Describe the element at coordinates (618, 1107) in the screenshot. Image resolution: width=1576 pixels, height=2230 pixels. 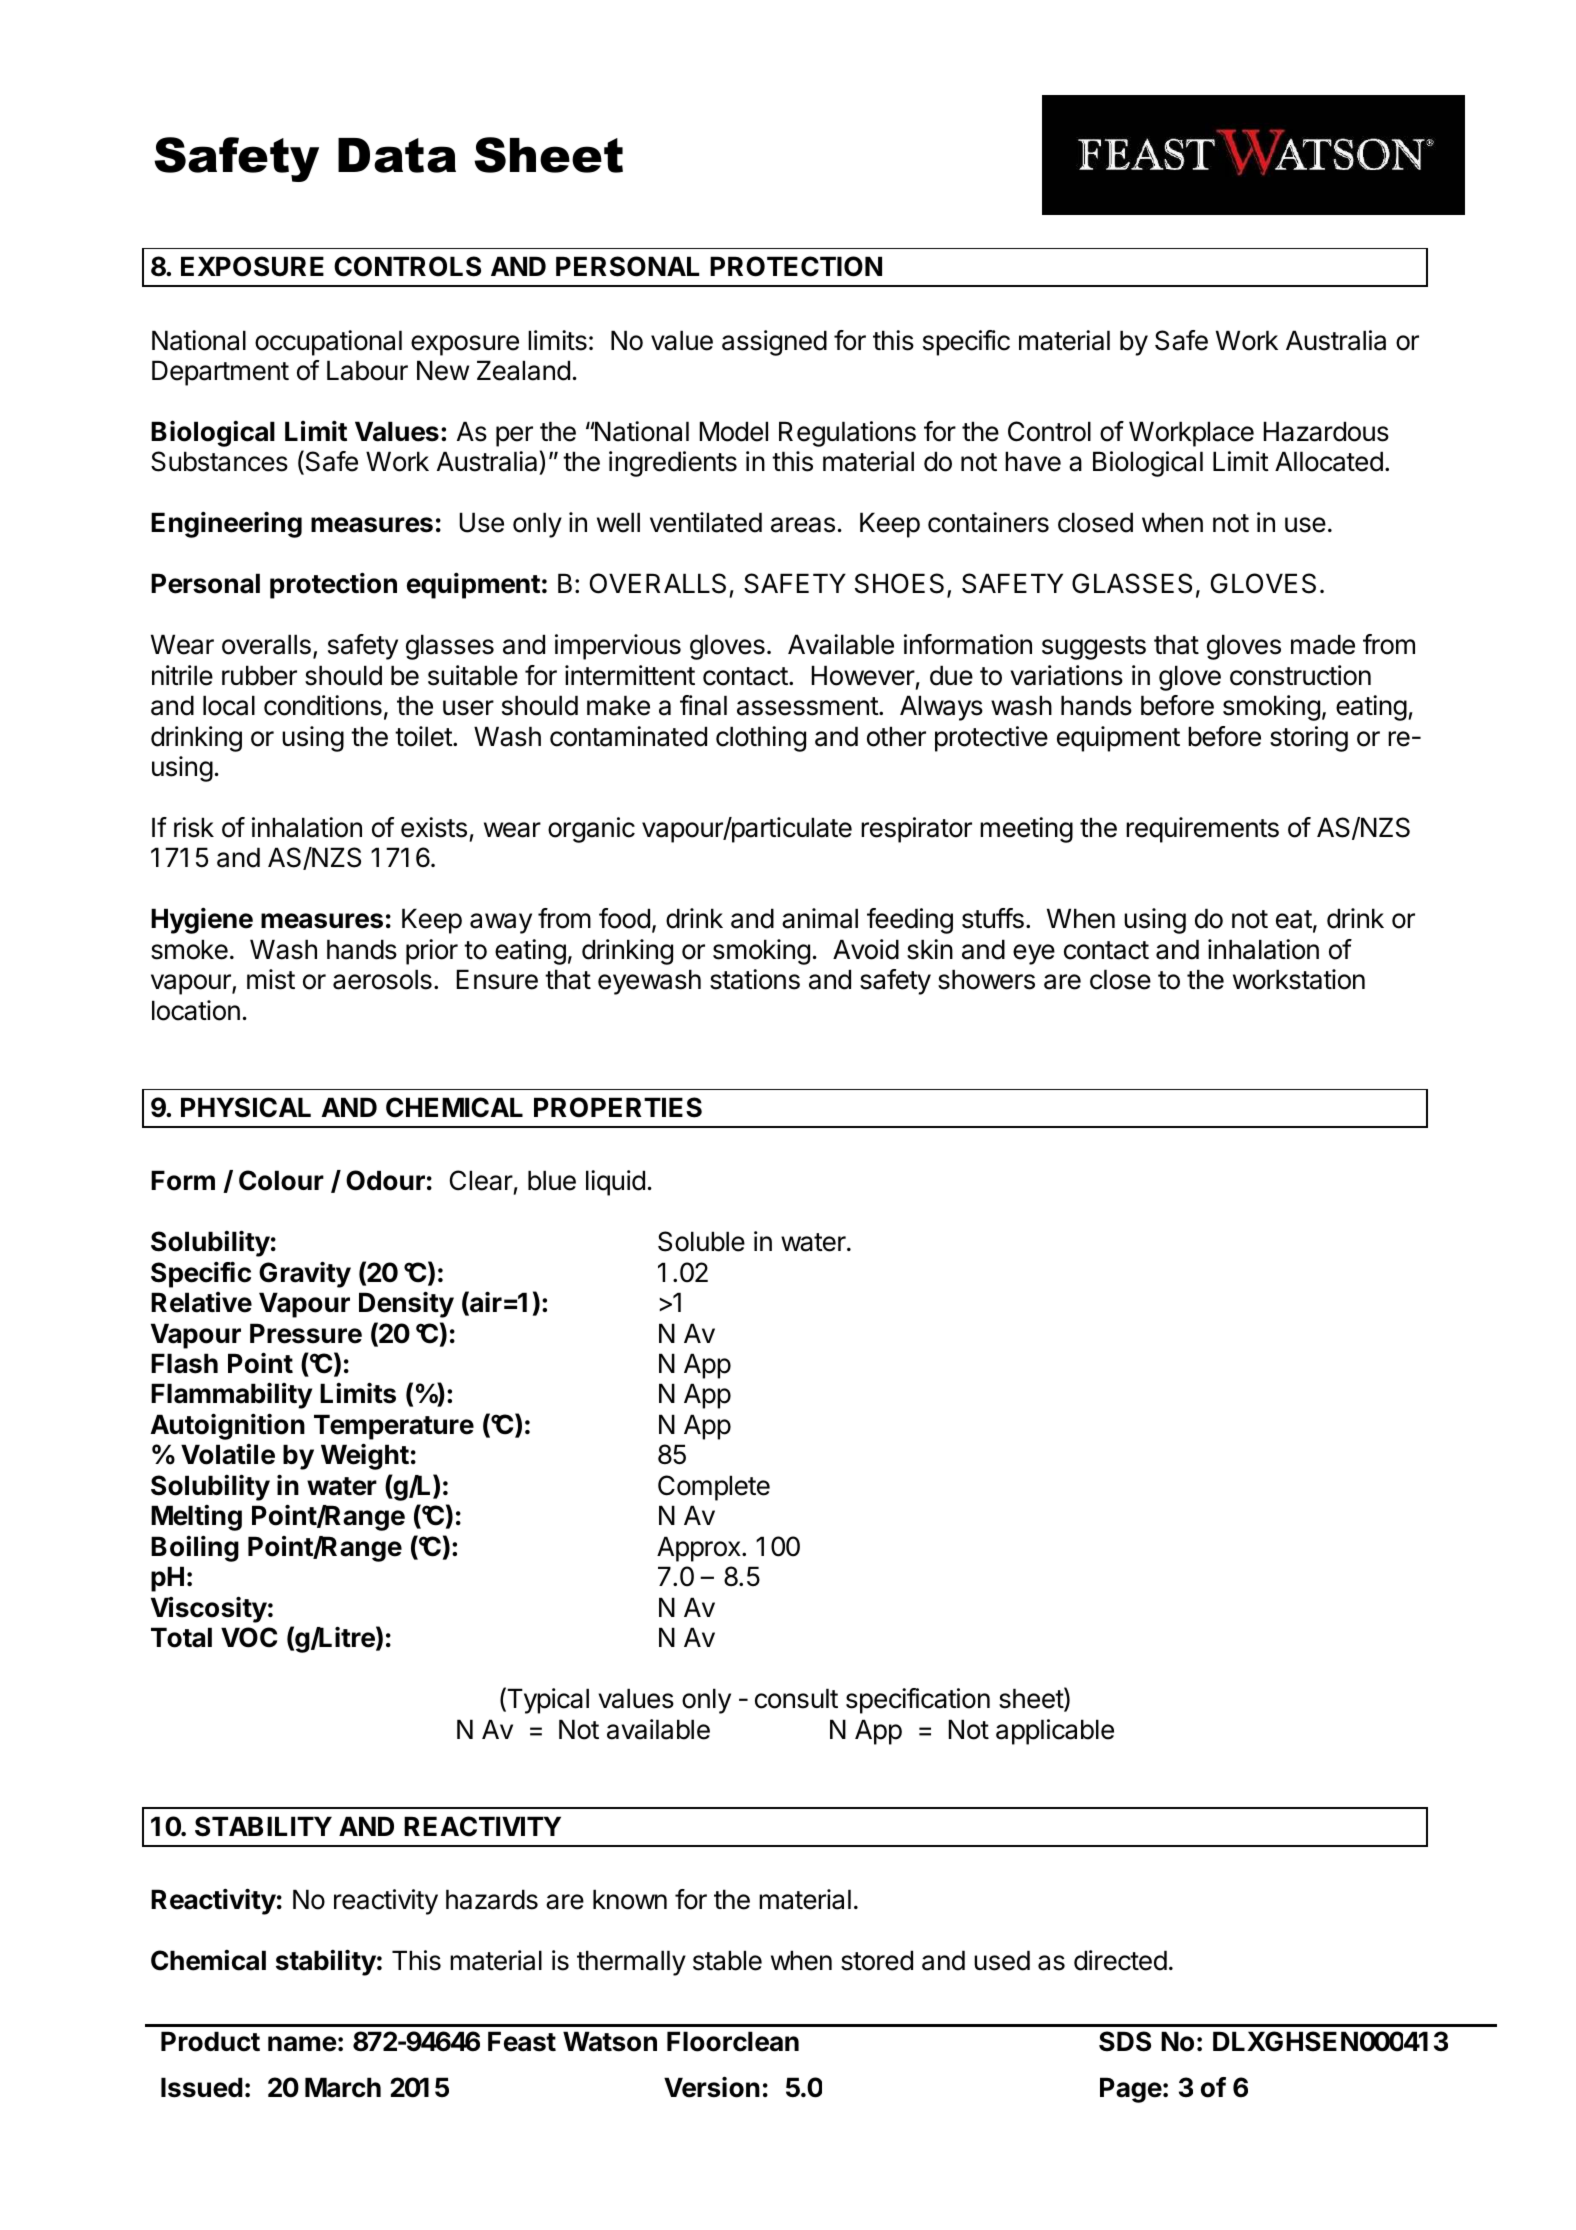
I see `PROPERTIES` at that location.
